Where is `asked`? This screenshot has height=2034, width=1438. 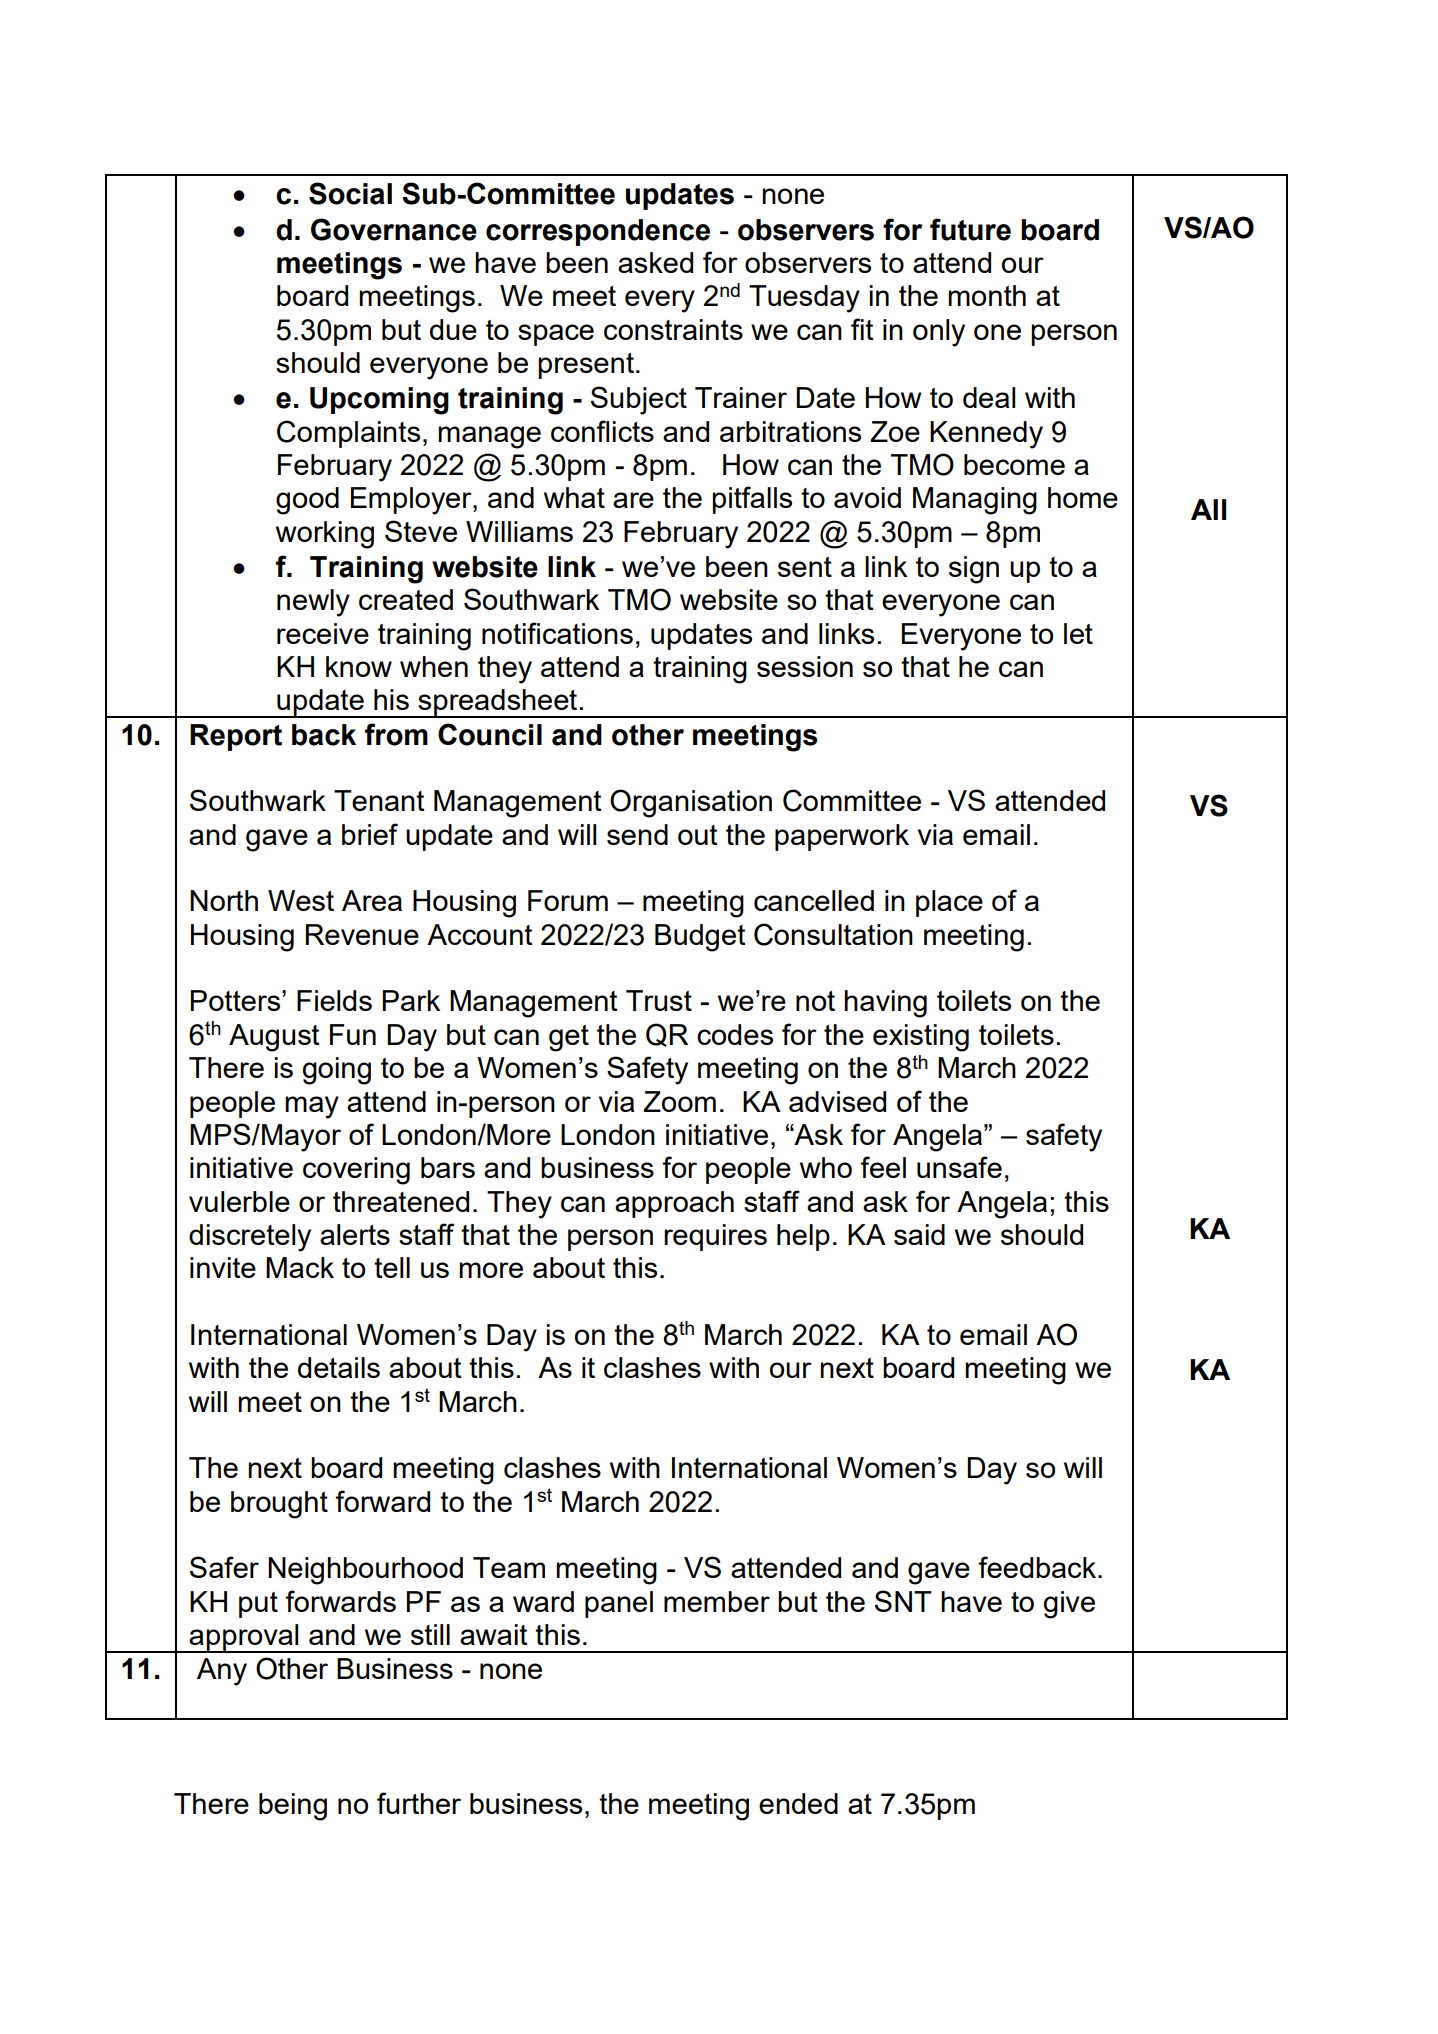
asked is located at coordinates (655, 262).
